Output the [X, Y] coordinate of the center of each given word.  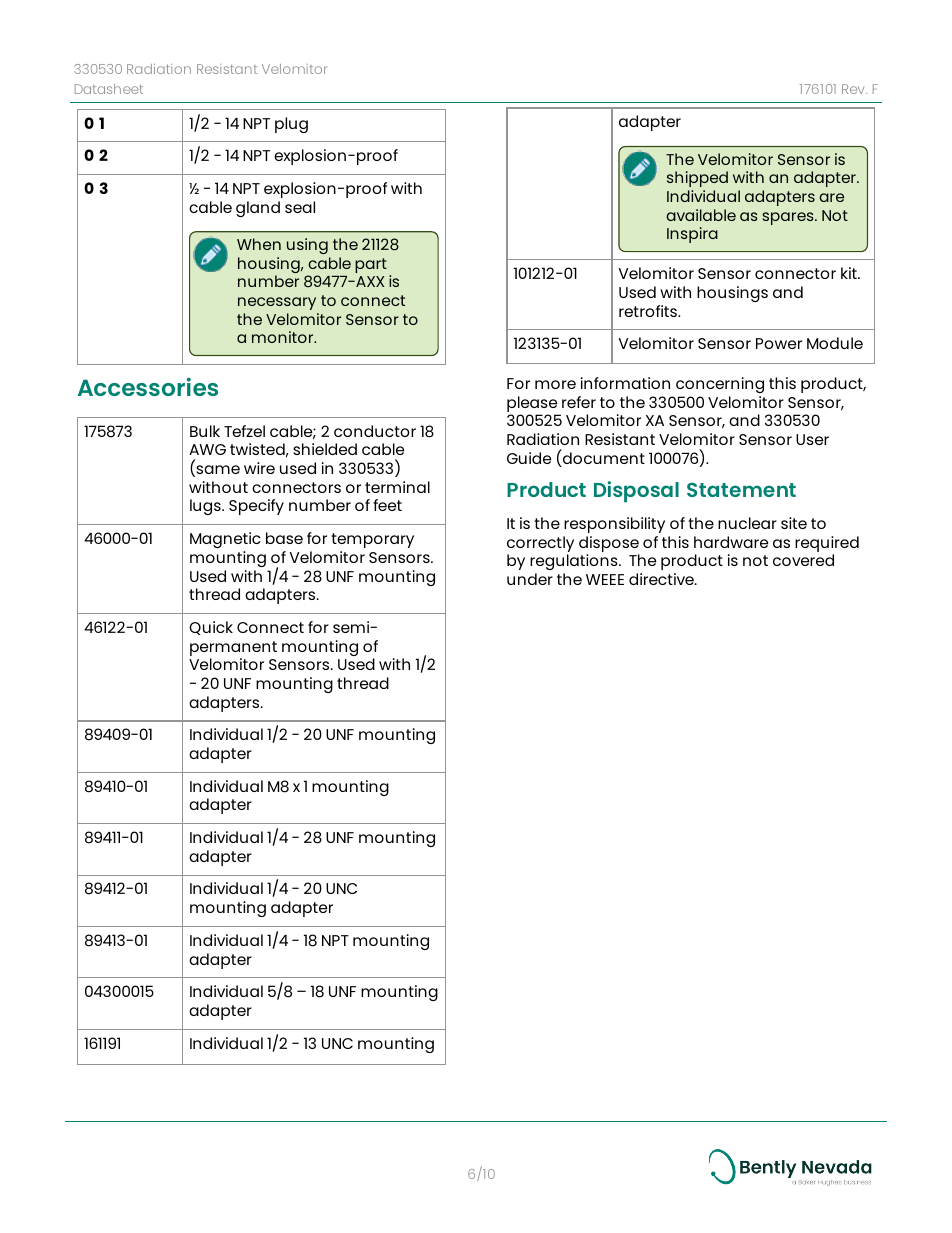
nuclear [747, 523]
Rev [854, 89]
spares [789, 218]
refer [579, 402]
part [371, 265]
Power [779, 343]
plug [291, 125]
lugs [206, 507]
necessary [277, 303]
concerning [720, 385]
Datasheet [109, 89]
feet [387, 505]
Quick [211, 628]
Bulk [205, 431]
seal [300, 207]
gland [258, 209]
